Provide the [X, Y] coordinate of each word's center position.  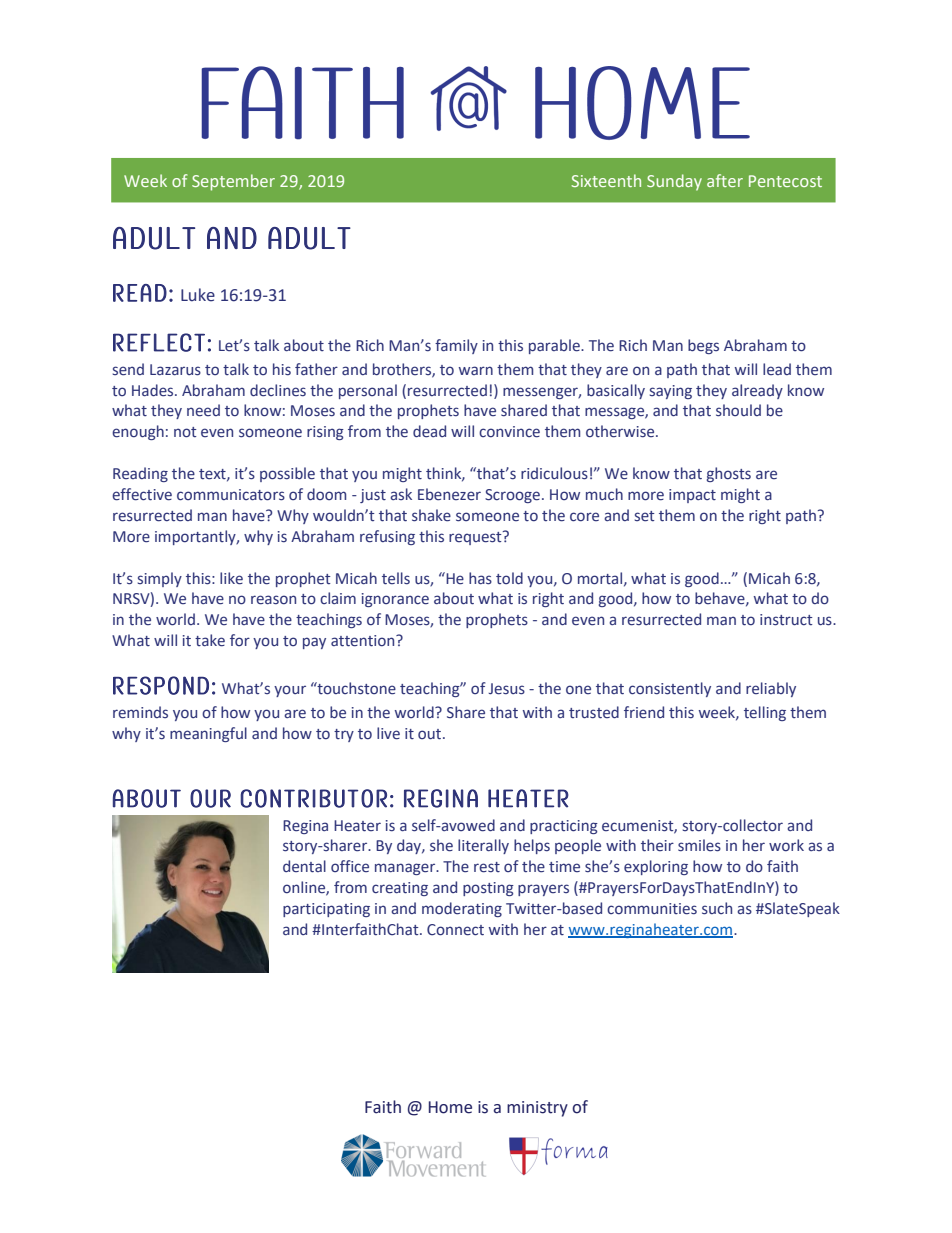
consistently [670, 689]
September [233, 182]
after [725, 180]
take [210, 640]
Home [450, 1107]
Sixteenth [606, 180]
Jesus [507, 689]
